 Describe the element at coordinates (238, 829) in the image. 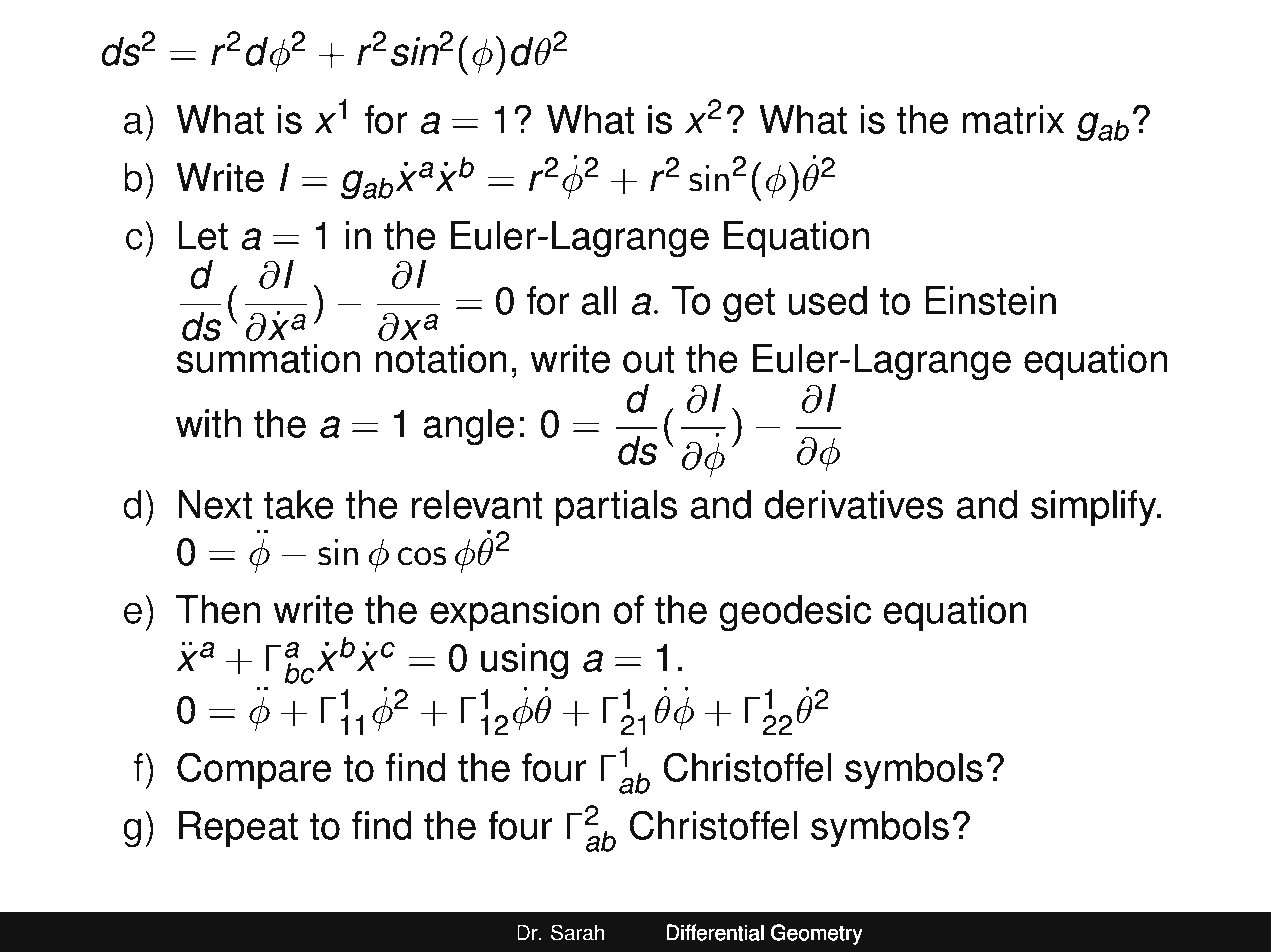

I see `Repeat` at that location.
